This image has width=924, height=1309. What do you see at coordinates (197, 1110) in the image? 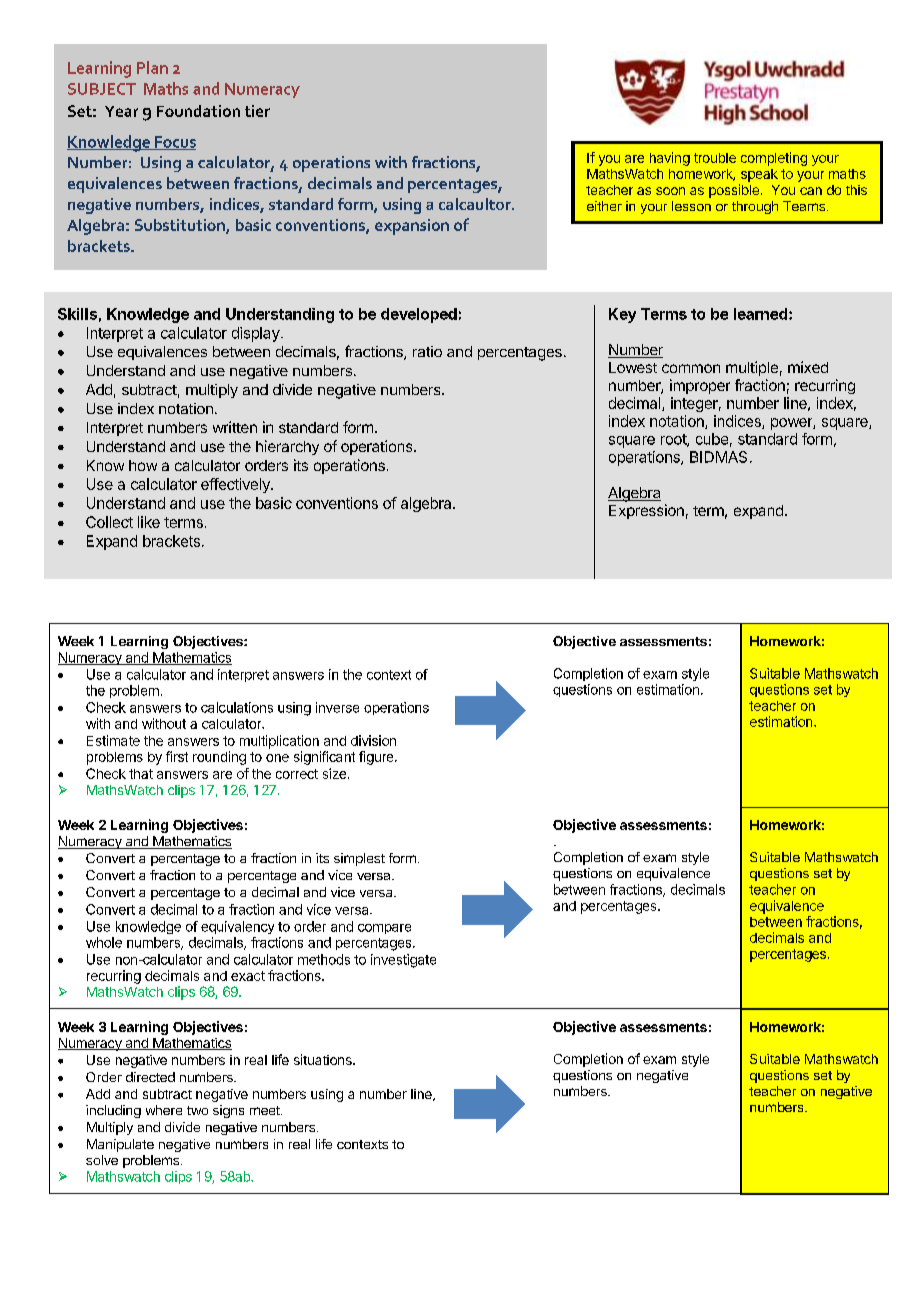
I see `two` at bounding box center [197, 1110].
